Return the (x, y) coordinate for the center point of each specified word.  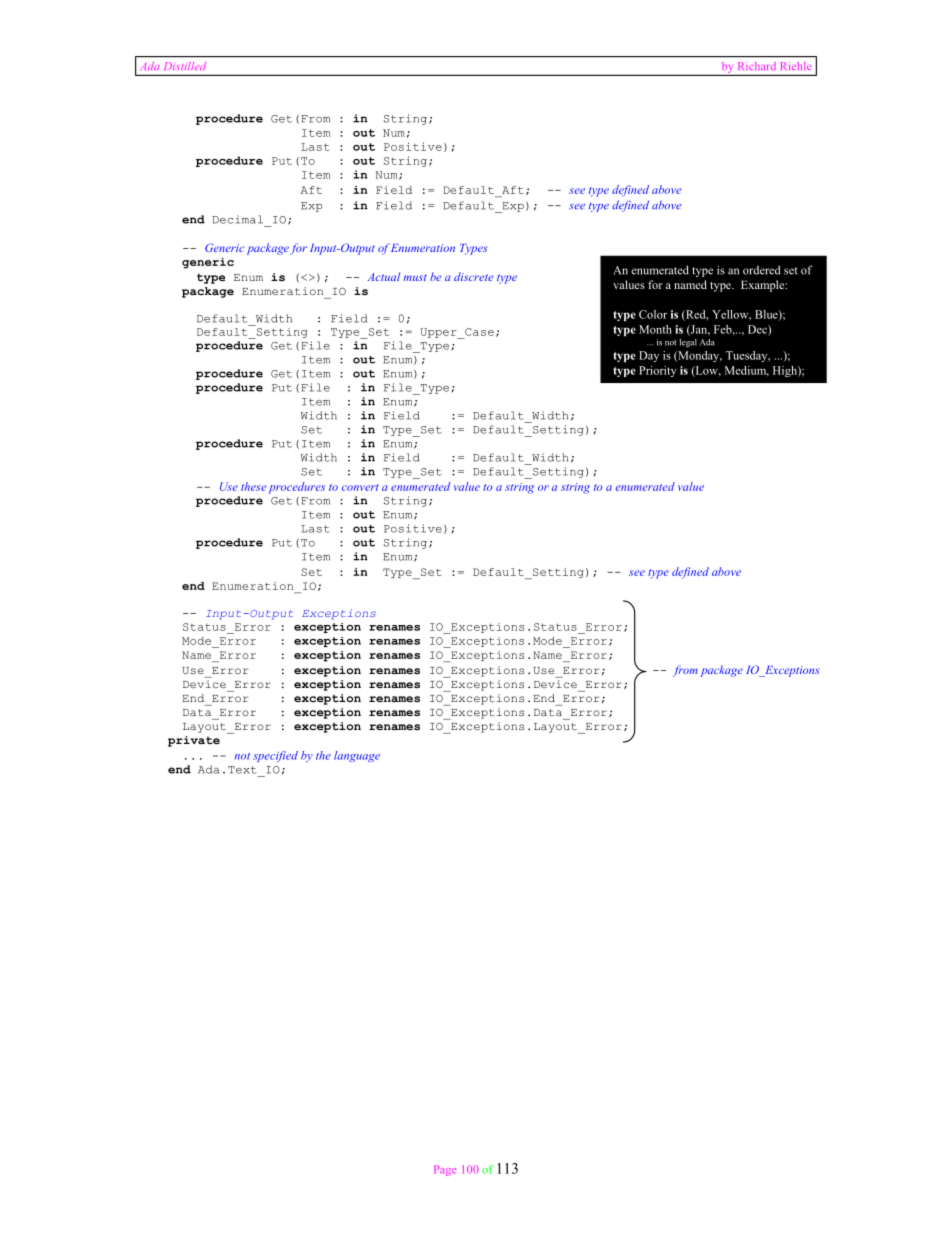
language (357, 756)
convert (360, 487)
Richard (756, 66)
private (194, 741)
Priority (657, 371)
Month (655, 329)
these (253, 486)
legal (688, 343)
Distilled (185, 66)
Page (445, 1170)
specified (275, 756)
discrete (473, 276)
